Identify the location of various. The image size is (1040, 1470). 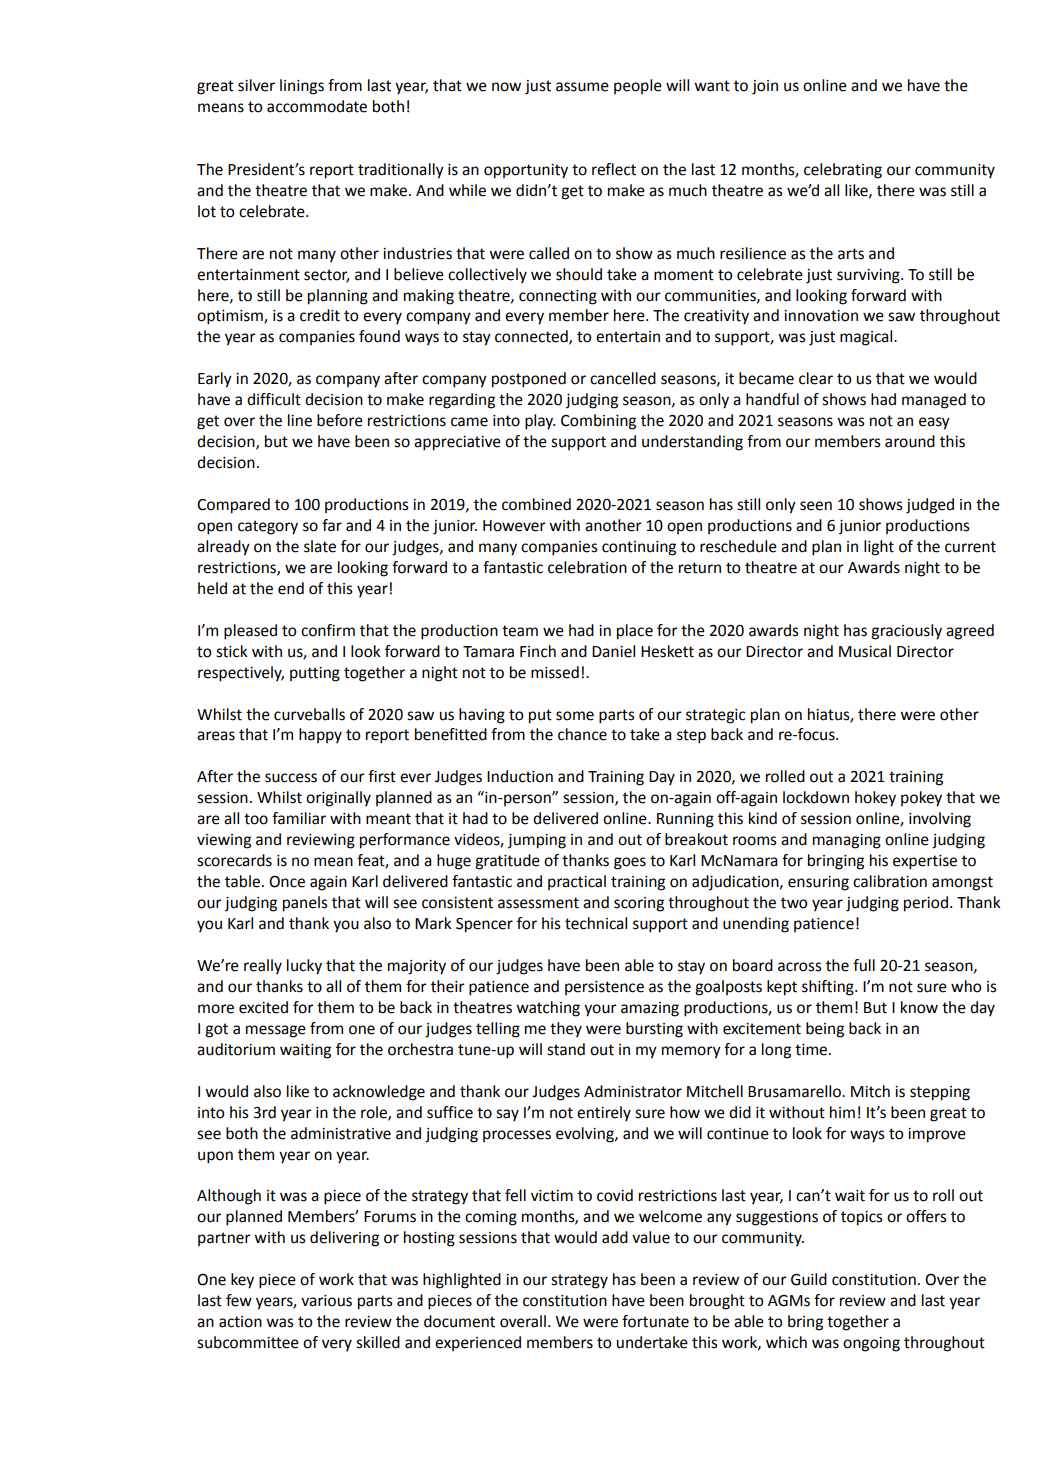
(326, 1301).
